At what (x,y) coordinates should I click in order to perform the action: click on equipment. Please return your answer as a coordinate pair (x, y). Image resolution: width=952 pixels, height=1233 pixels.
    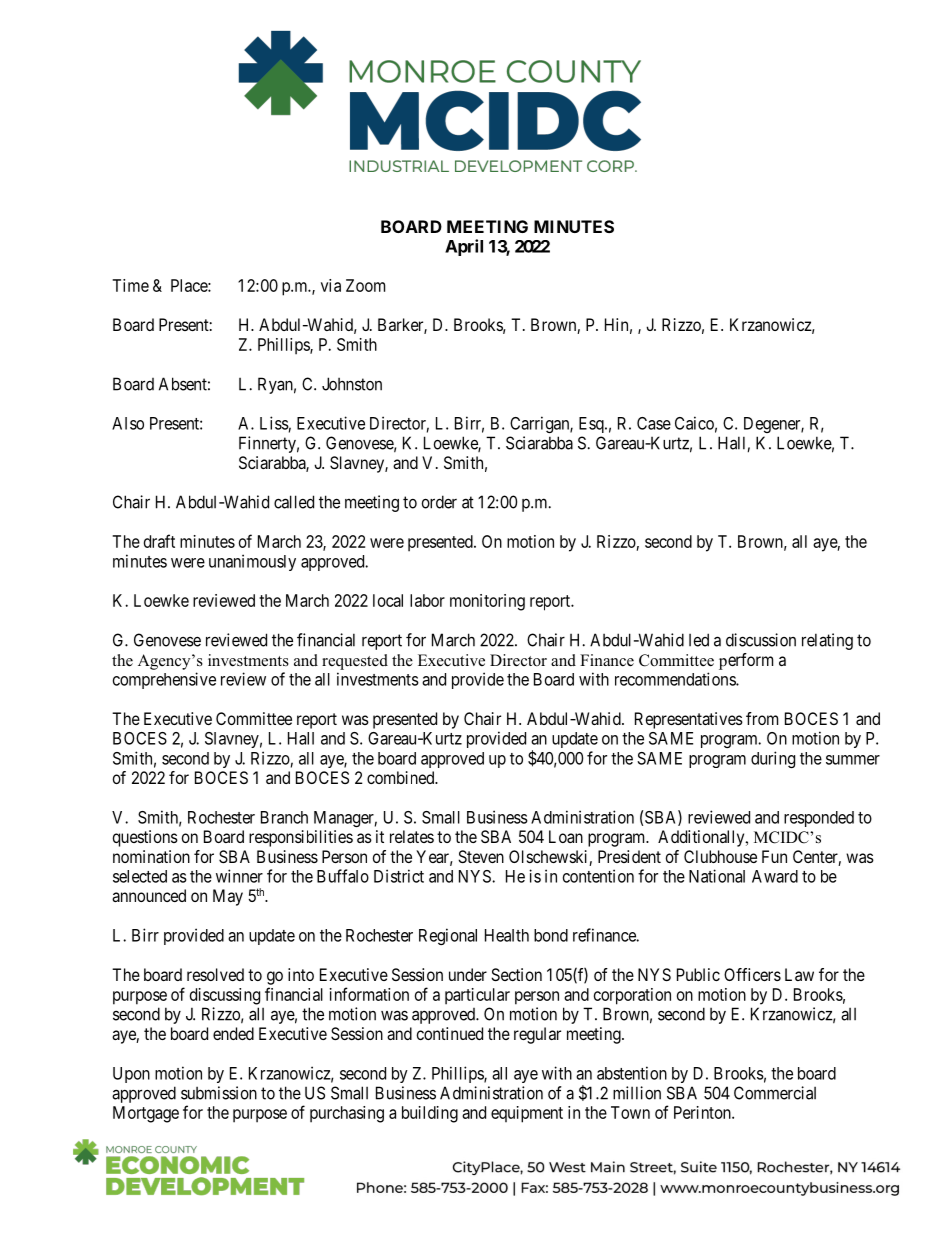
    Looking at the image, I should click on (527, 1114).
